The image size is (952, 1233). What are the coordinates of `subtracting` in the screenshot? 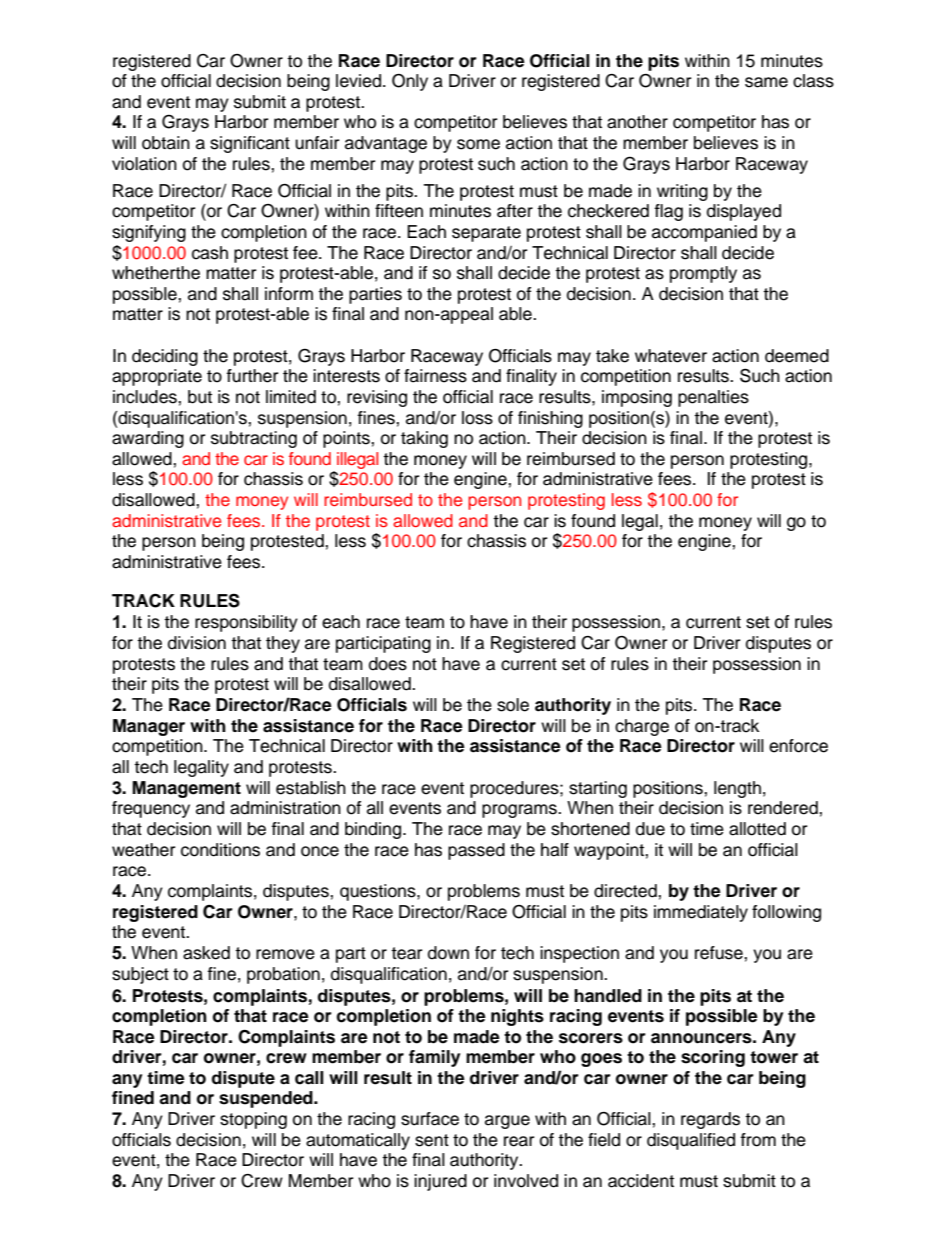 It's located at (254, 439).
